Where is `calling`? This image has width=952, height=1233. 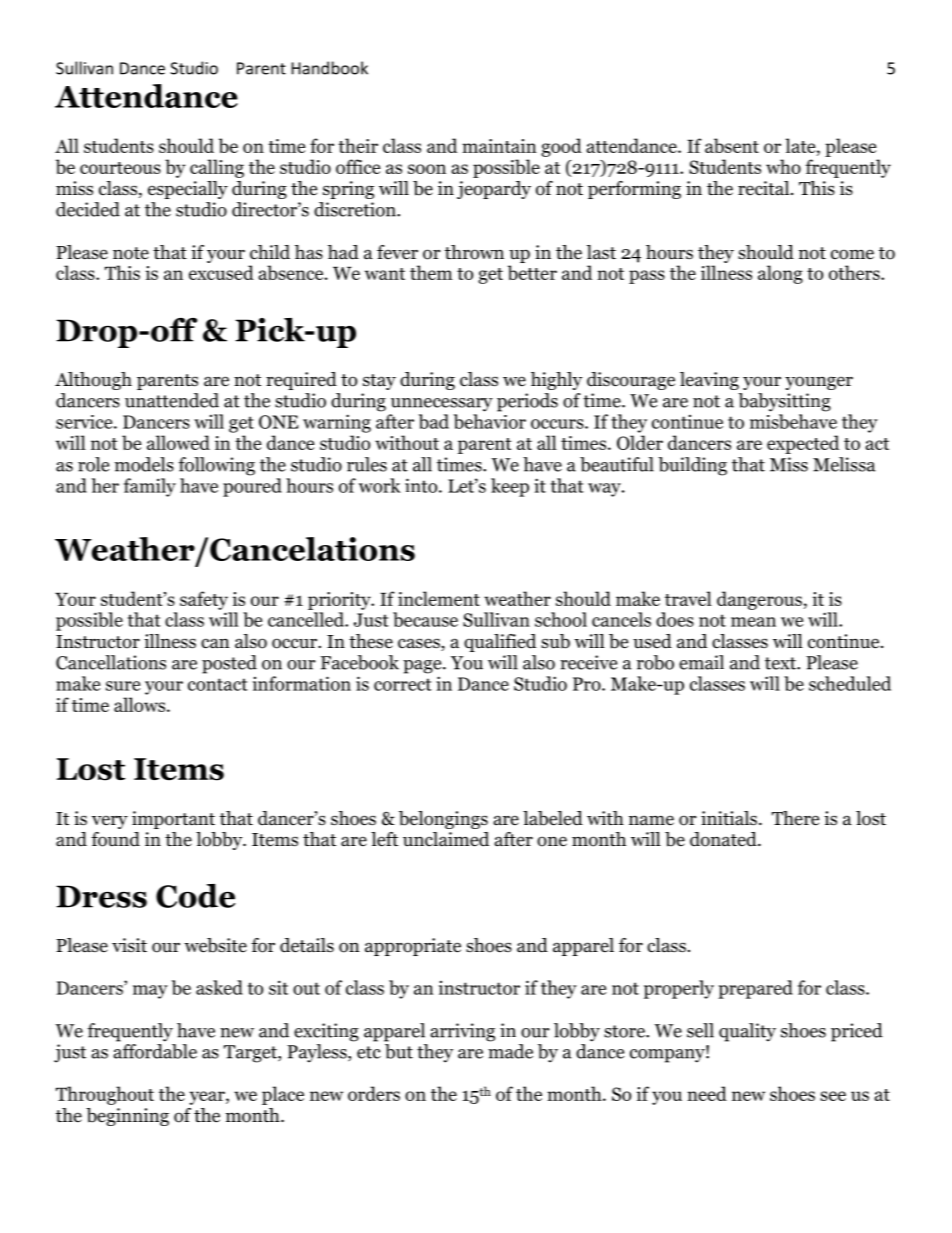
calling is located at coordinates (217, 168).
